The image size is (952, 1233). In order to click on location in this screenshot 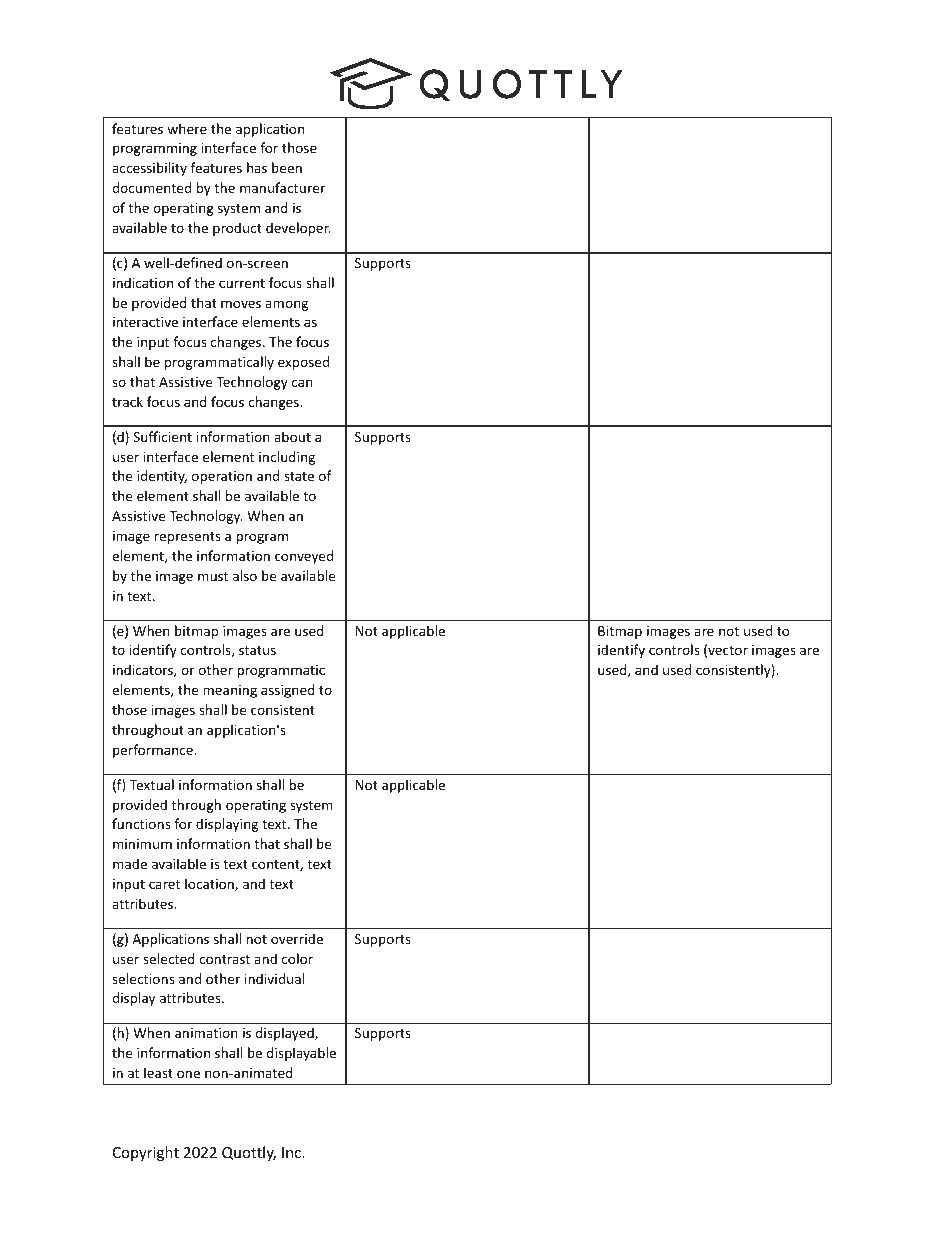, I will do `click(210, 884)`.
